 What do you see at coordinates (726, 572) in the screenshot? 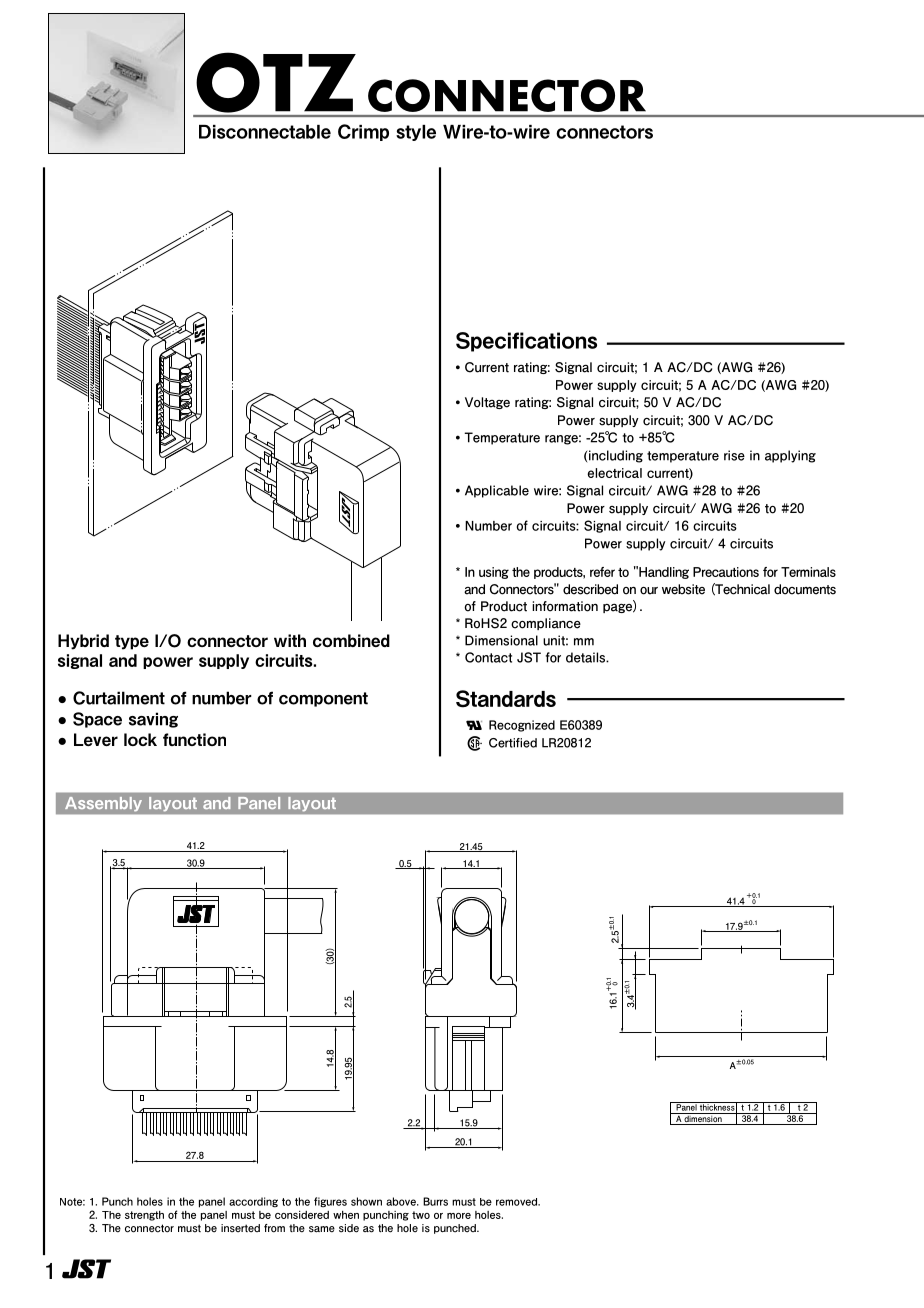
I see `Precautions` at bounding box center [726, 572].
